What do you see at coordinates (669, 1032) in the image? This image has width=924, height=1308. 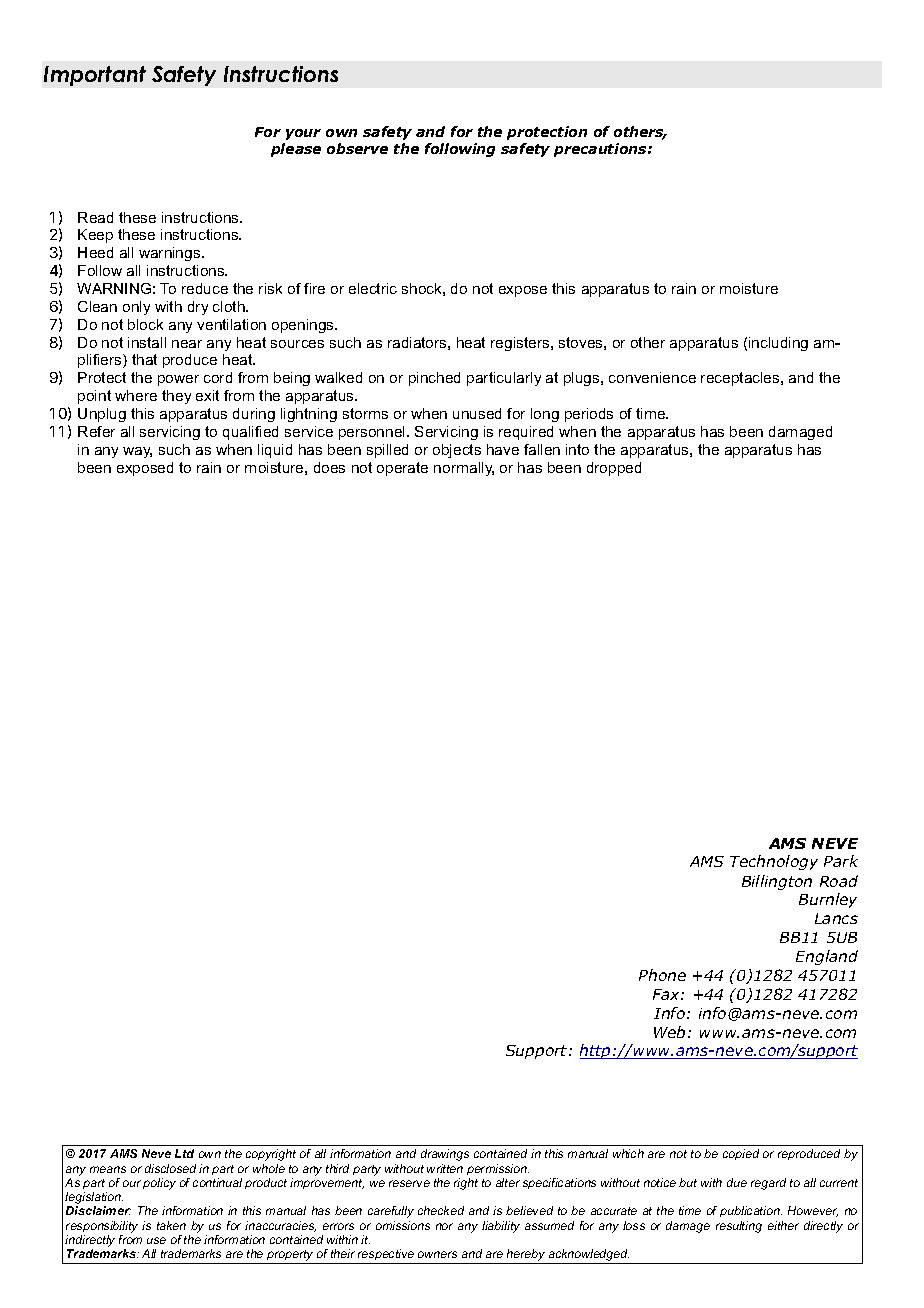 I see `Web` at bounding box center [669, 1032].
